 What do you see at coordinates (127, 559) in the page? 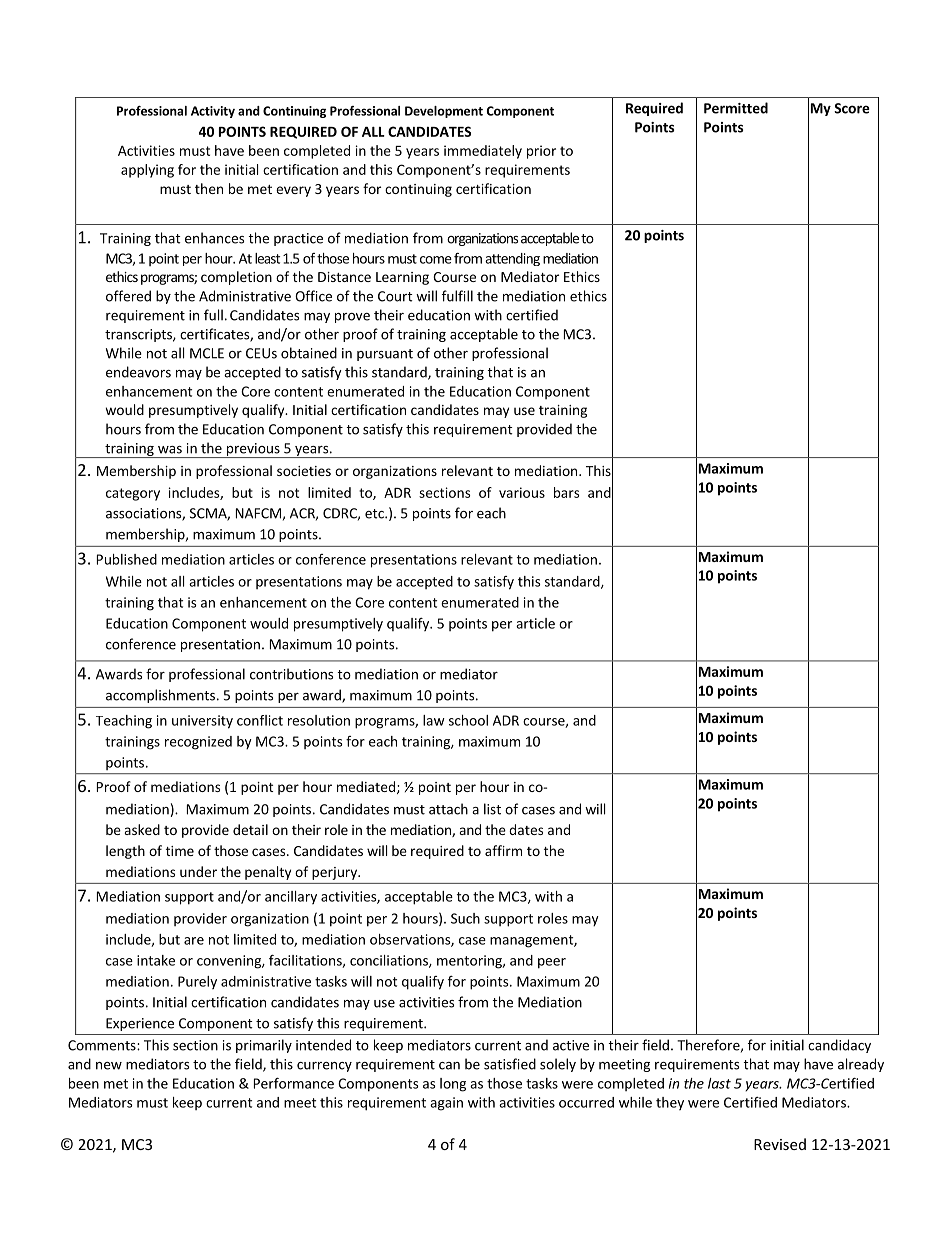
I see `Published` at bounding box center [127, 559].
